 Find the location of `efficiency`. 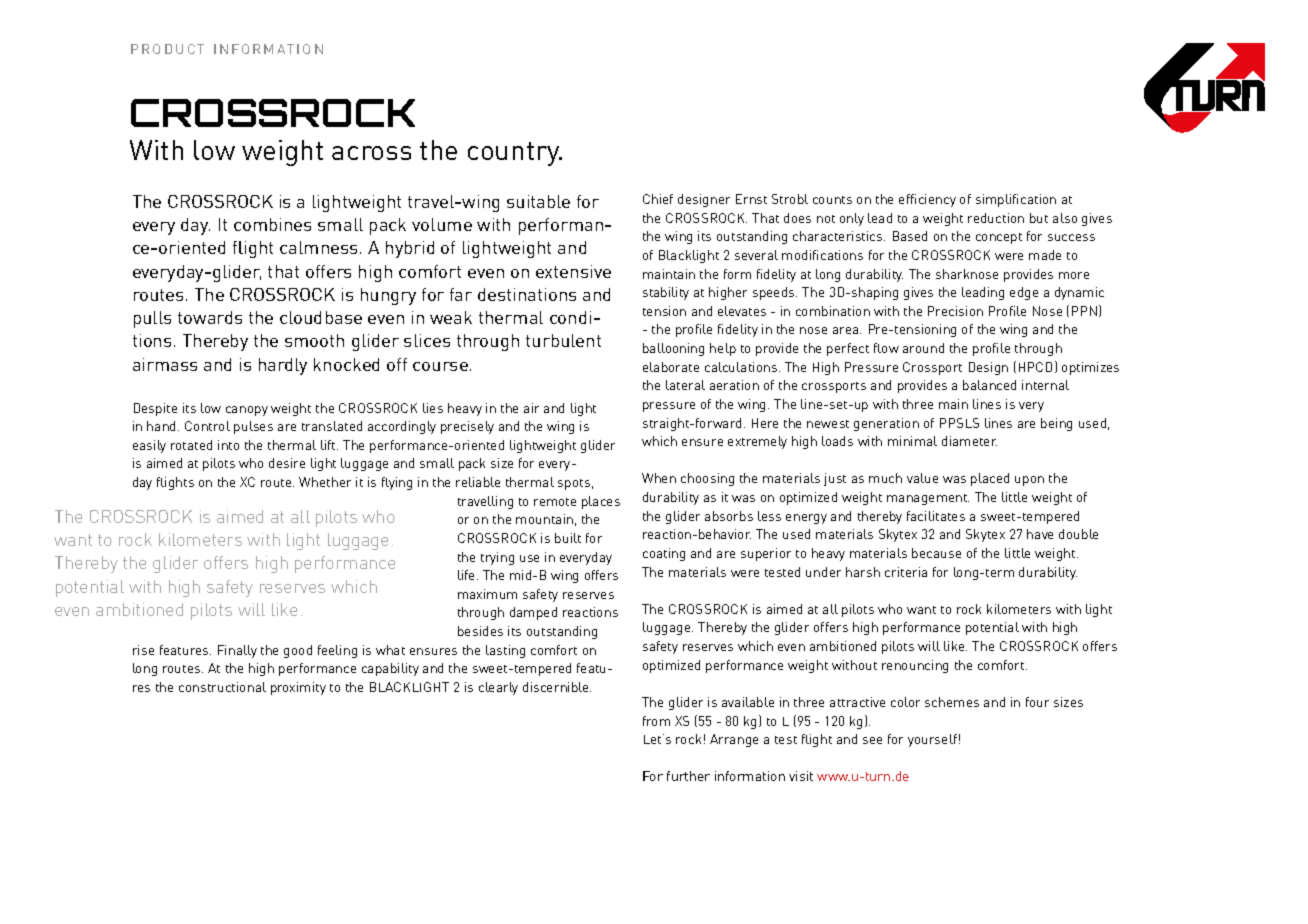

efficiency is located at coordinates (927, 200).
